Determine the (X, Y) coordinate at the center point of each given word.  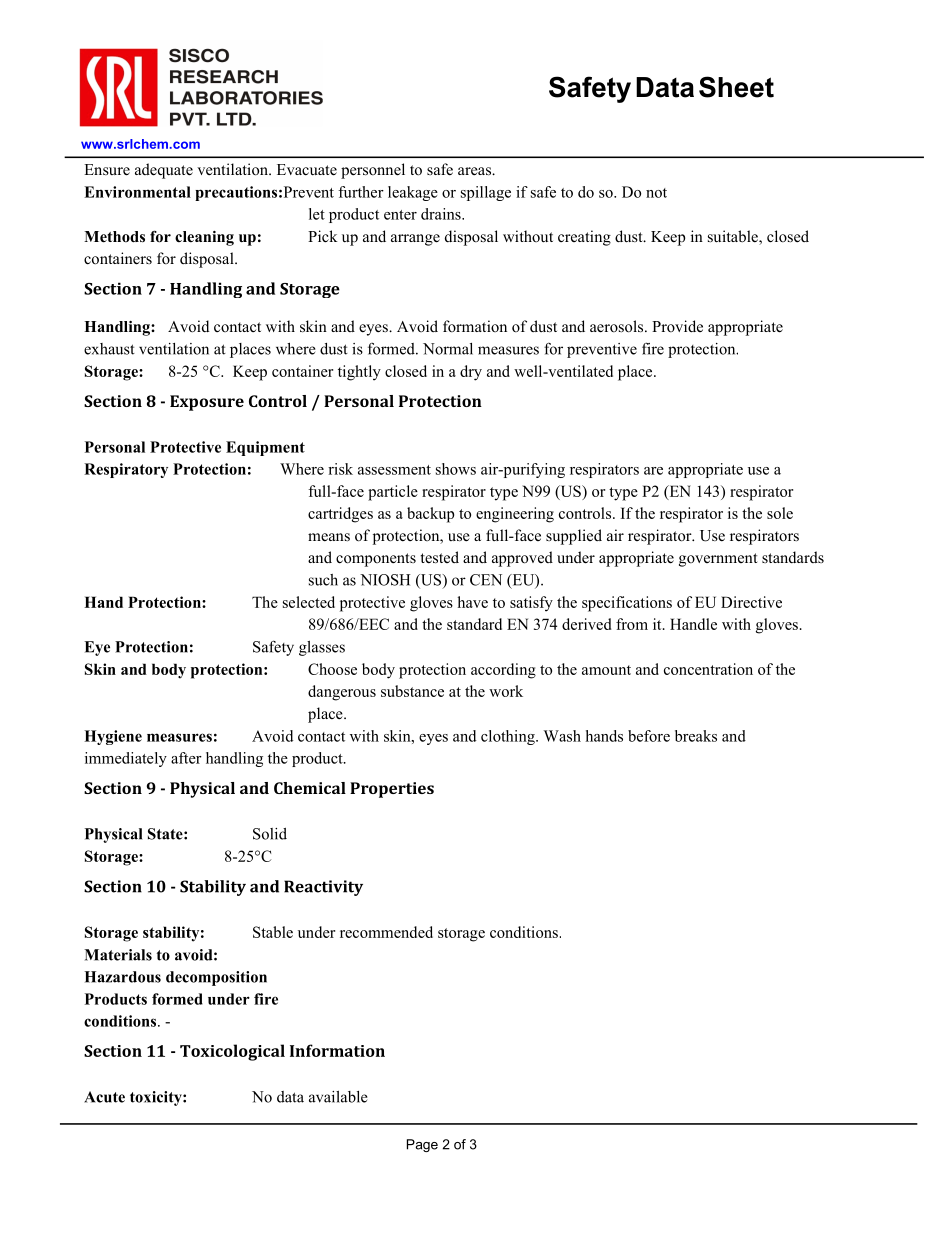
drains (442, 214)
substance (412, 691)
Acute (104, 1097)
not (656, 193)
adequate (164, 171)
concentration (708, 669)
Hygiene (113, 737)
